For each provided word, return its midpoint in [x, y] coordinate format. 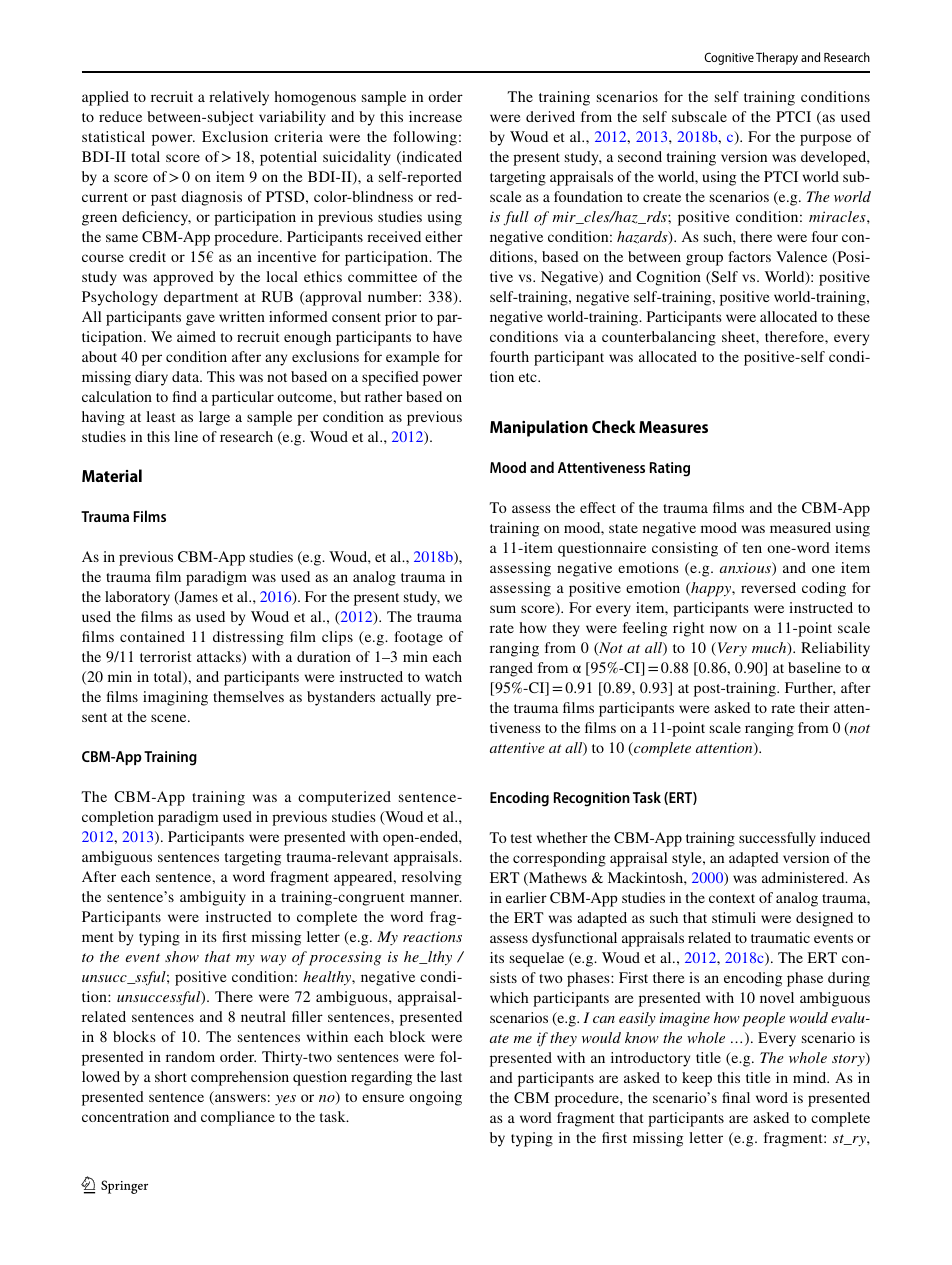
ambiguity [213, 898]
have [447, 336]
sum [503, 609]
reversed [768, 587]
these [854, 316]
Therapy [777, 58]
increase [435, 116]
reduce [120, 116]
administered [804, 877]
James [197, 598]
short [171, 1076]
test [521, 838]
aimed [196, 336]
